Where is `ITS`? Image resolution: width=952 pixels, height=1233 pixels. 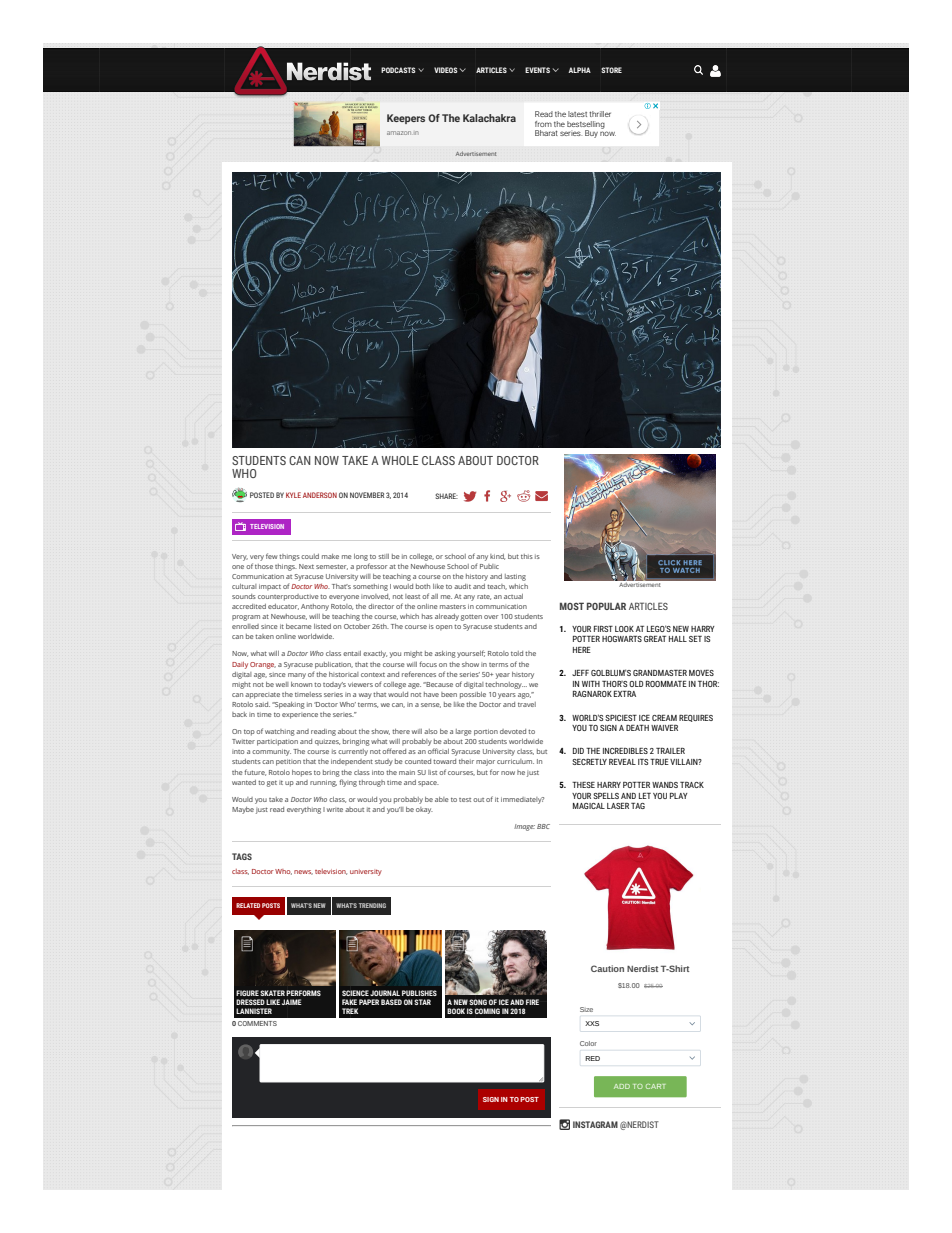
ITS is located at coordinates (643, 762).
